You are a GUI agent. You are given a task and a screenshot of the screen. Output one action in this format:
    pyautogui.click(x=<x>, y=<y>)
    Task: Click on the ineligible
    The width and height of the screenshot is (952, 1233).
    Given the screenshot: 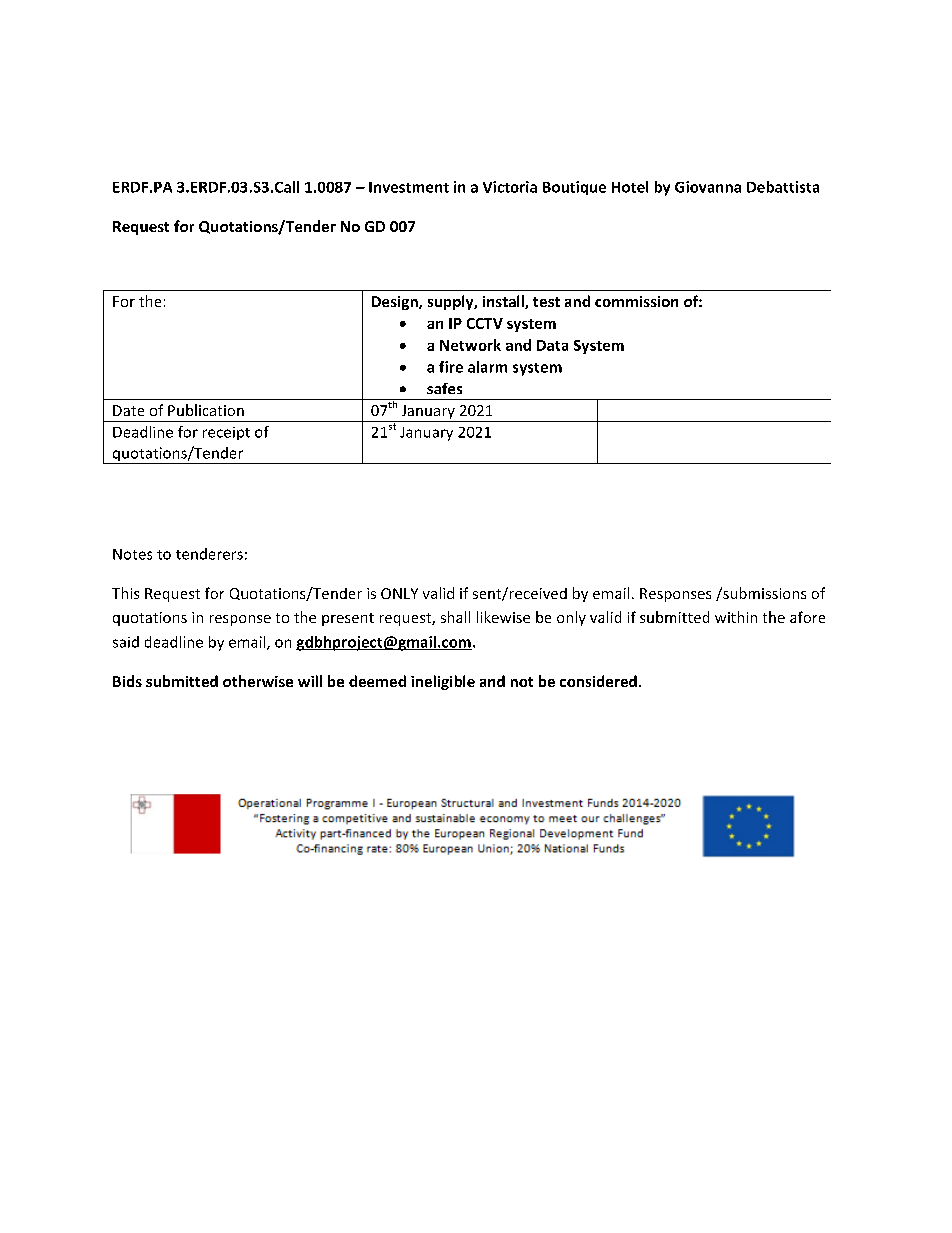 What is the action you would take?
    pyautogui.click(x=443, y=682)
